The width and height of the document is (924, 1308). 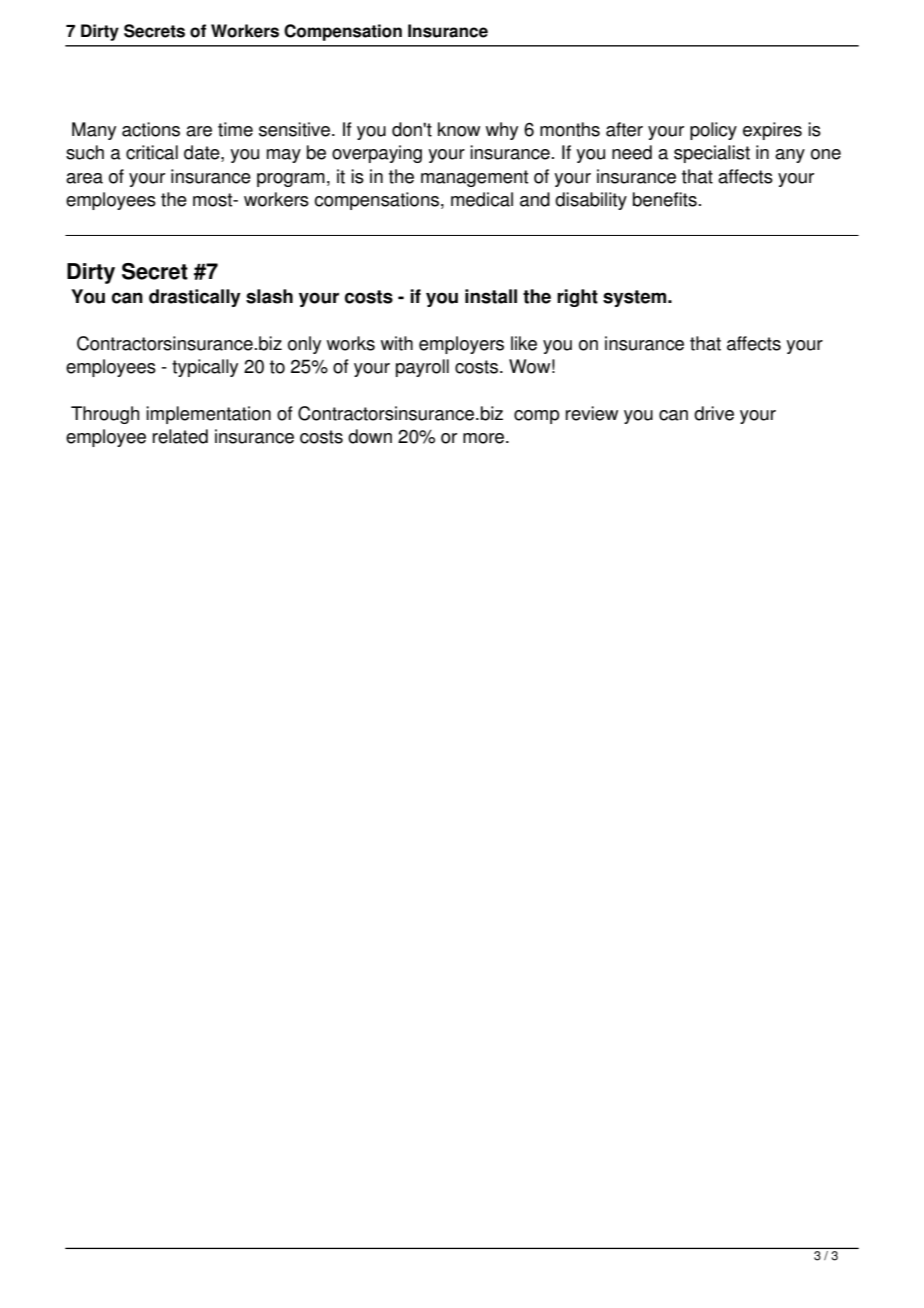 I want to click on policy, so click(x=713, y=131).
